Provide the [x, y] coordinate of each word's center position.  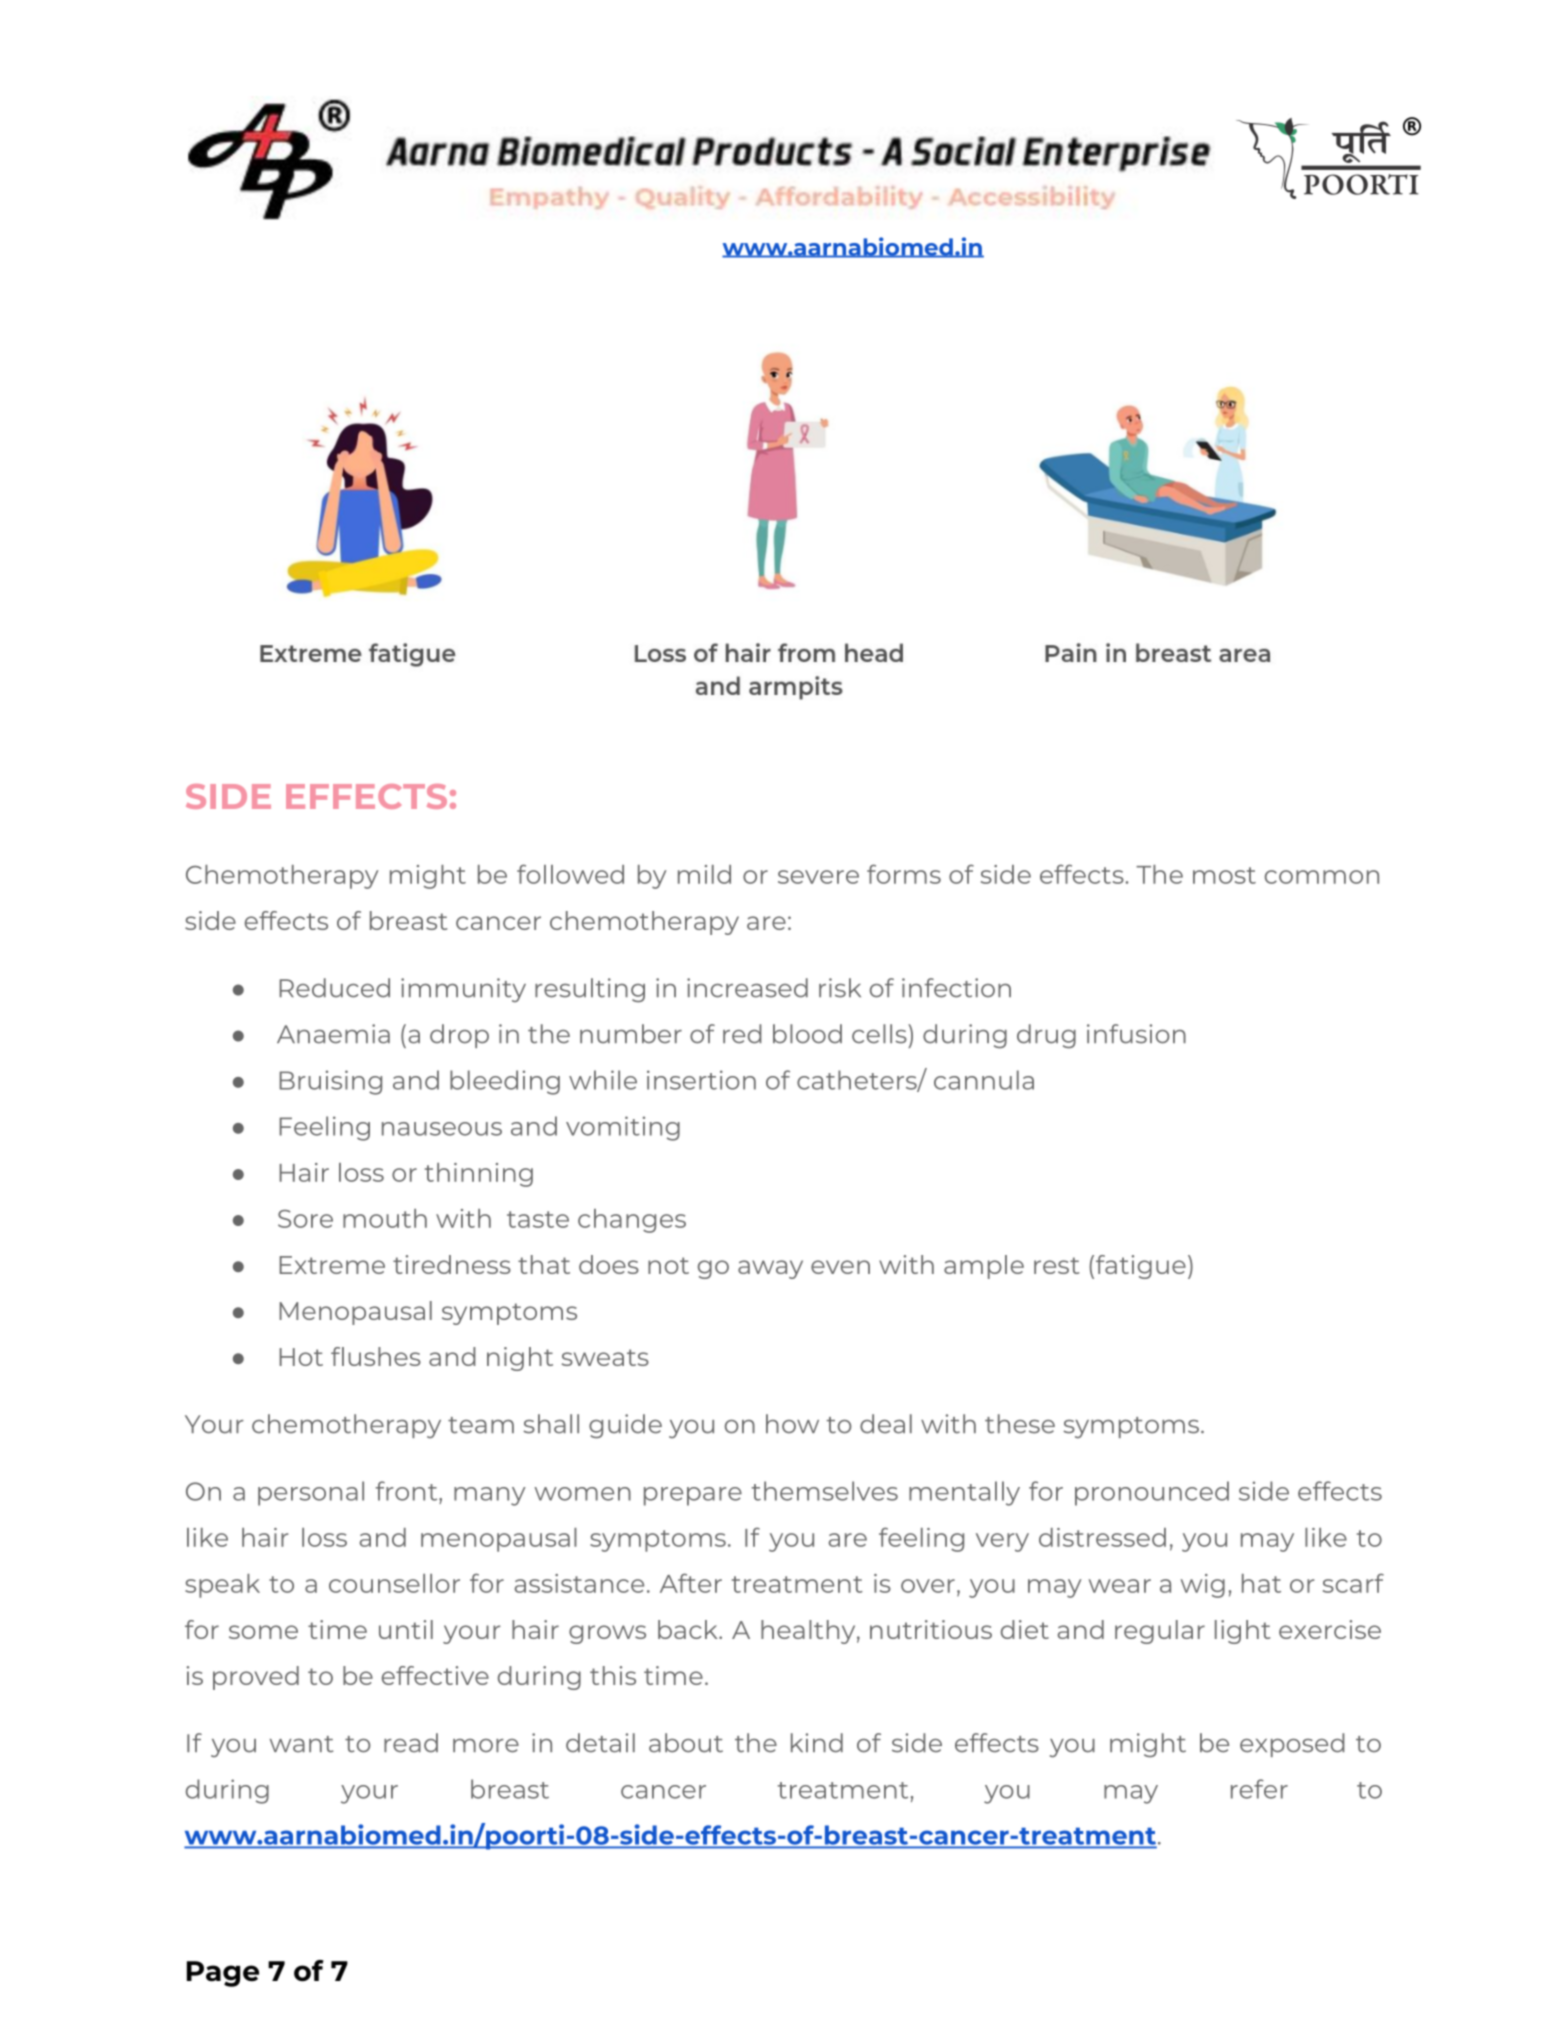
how [792, 1424]
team [481, 1425]
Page [223, 1974]
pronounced [1152, 1493]
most [1224, 875]
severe [818, 877]
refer [1259, 1789]
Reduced [334, 988]
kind [817, 1743]
